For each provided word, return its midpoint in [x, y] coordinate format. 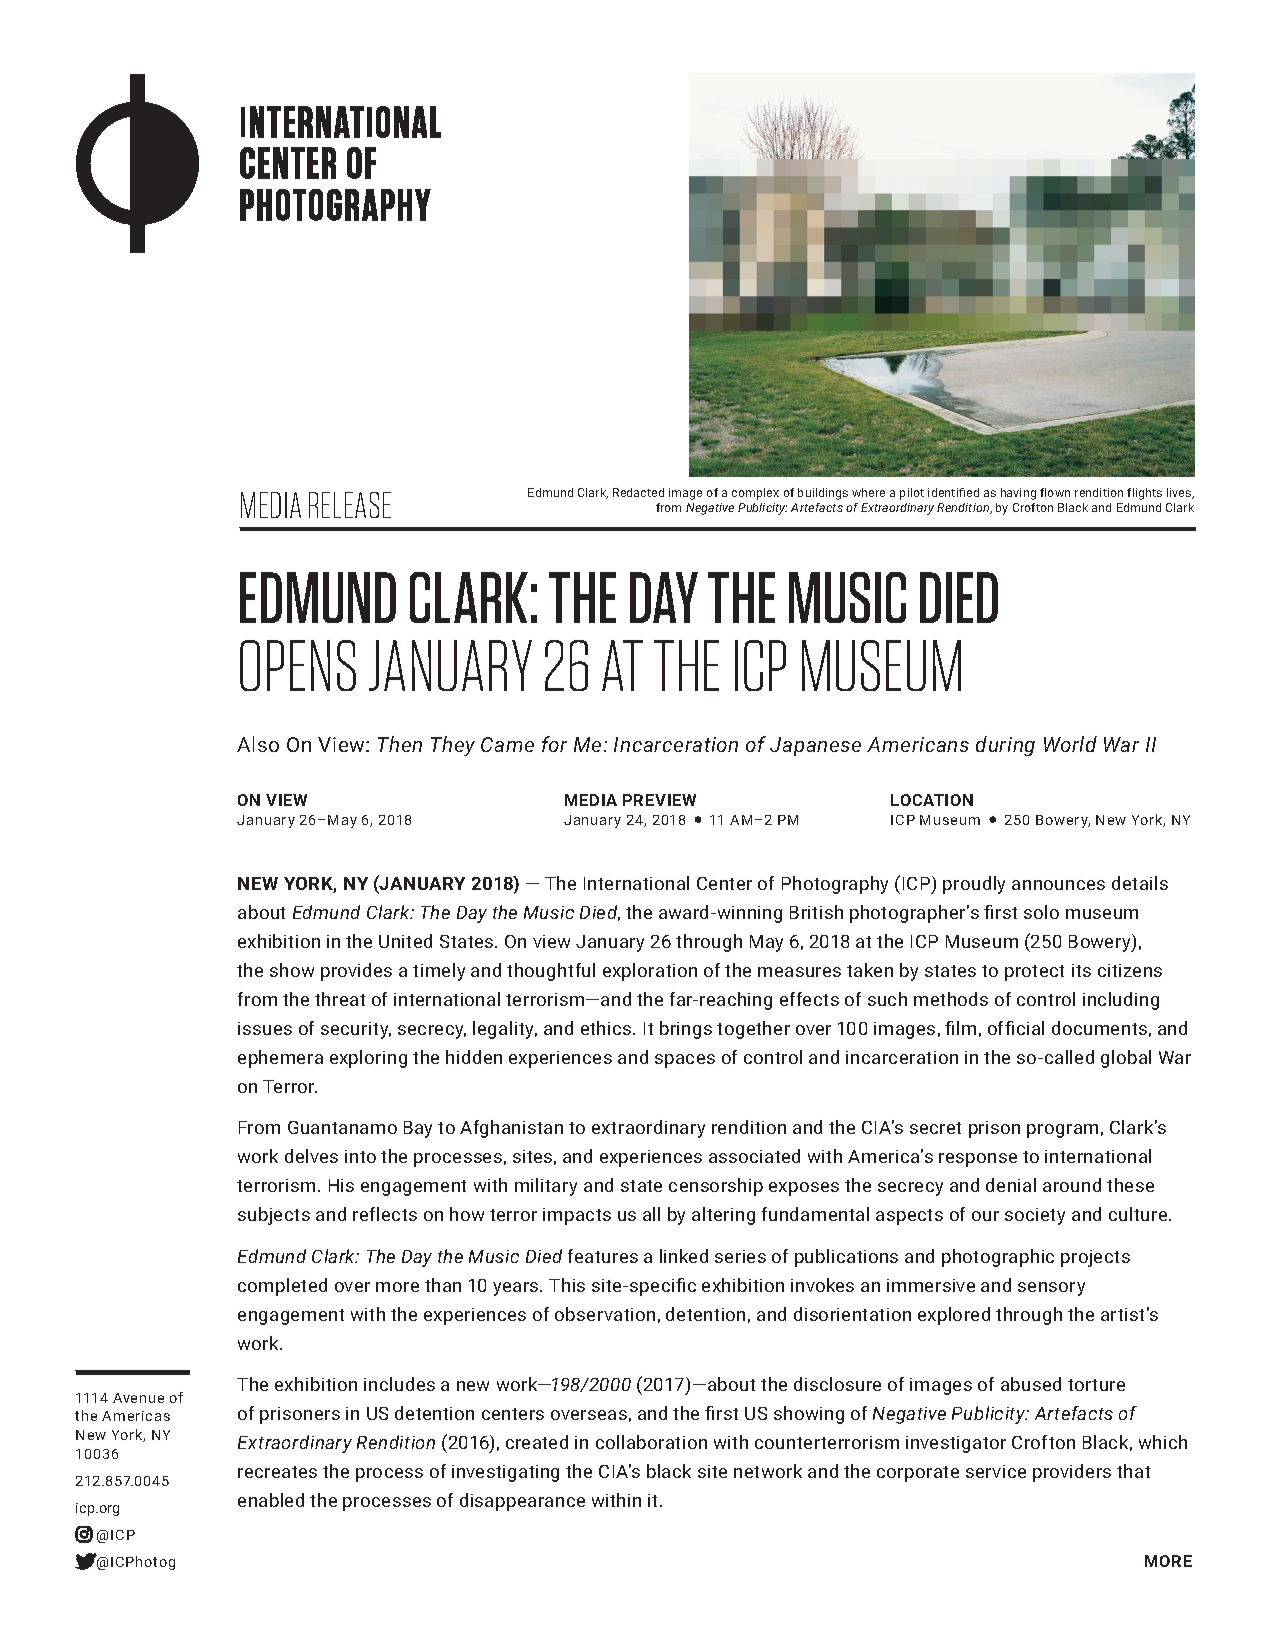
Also [258, 744]
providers [1072, 1473]
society [1035, 1216]
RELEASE [350, 505]
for [554, 744]
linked [684, 1256]
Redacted [638, 492]
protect [1034, 973]
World [1070, 744]
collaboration [651, 1442]
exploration [650, 972]
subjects [274, 1216]
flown [1055, 492]
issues [265, 1028]
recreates [277, 1472]
